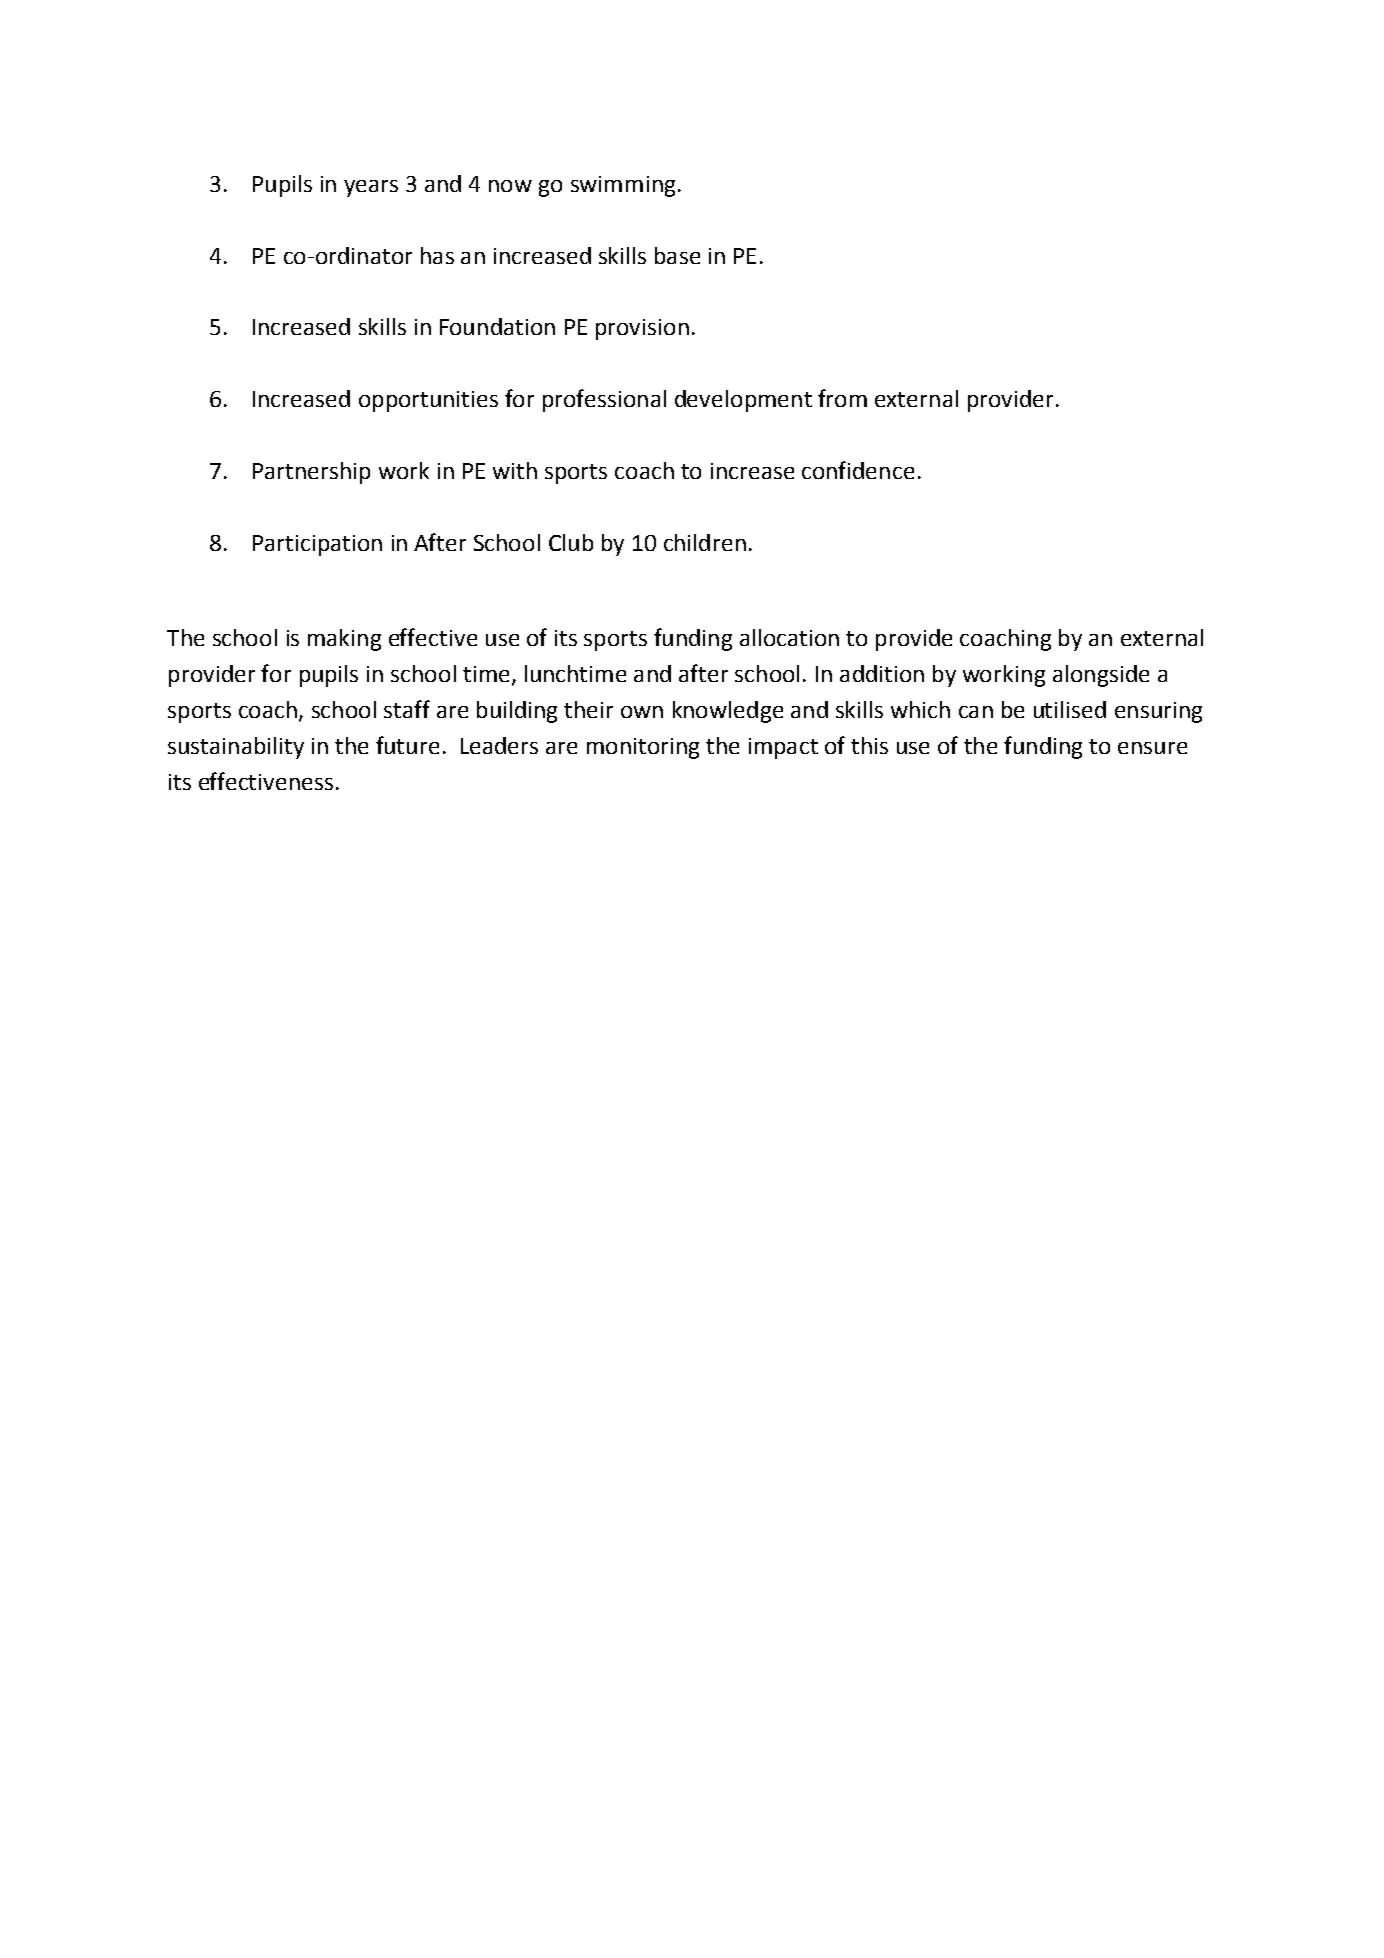 This screenshot has height=1958, width=1384. Describe the element at coordinates (743, 401) in the screenshot. I see `development` at that location.
